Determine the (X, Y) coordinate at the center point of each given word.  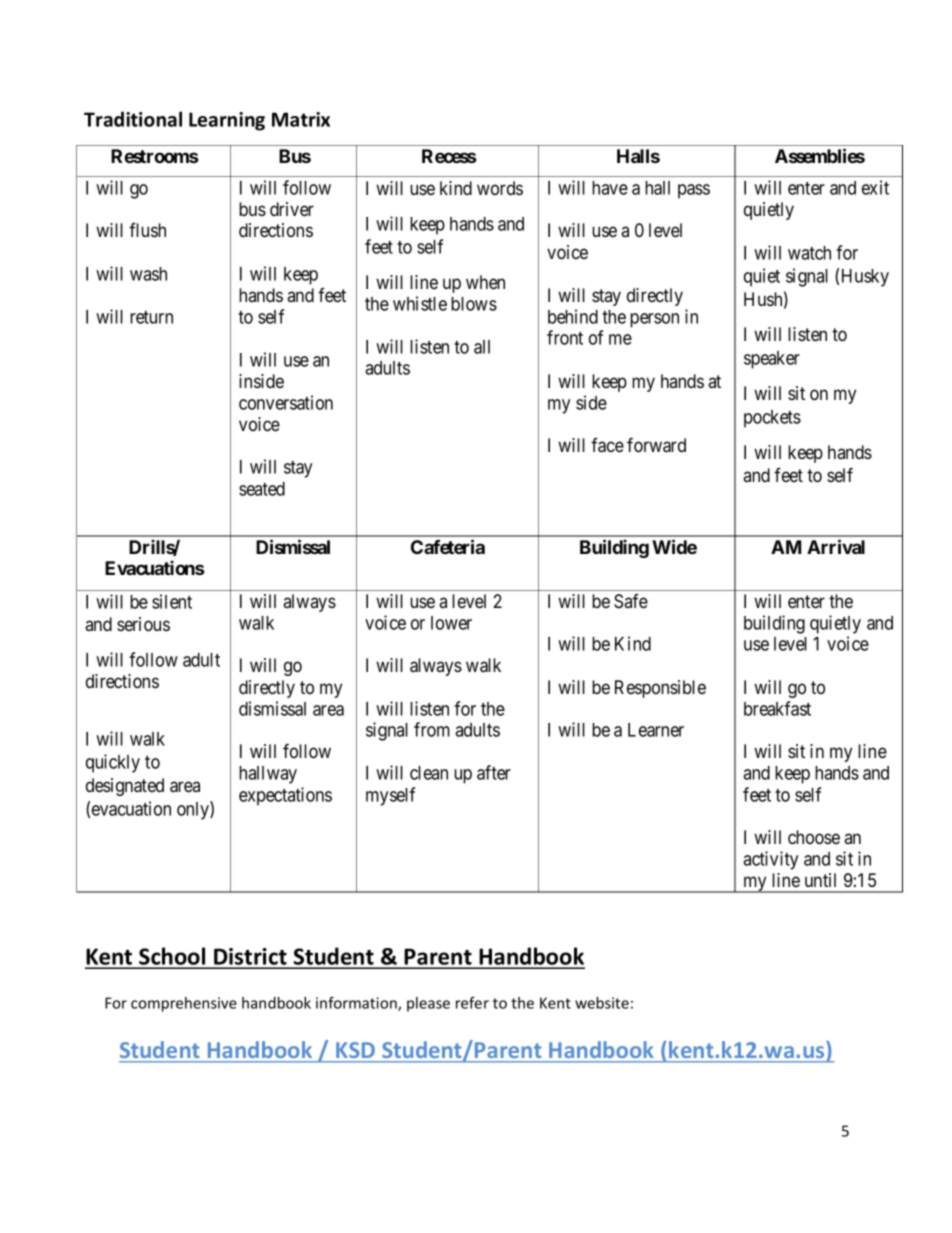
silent (172, 601)
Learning (227, 121)
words (500, 188)
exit (875, 187)
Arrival (836, 546)
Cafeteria (448, 546)
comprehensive (184, 1004)
